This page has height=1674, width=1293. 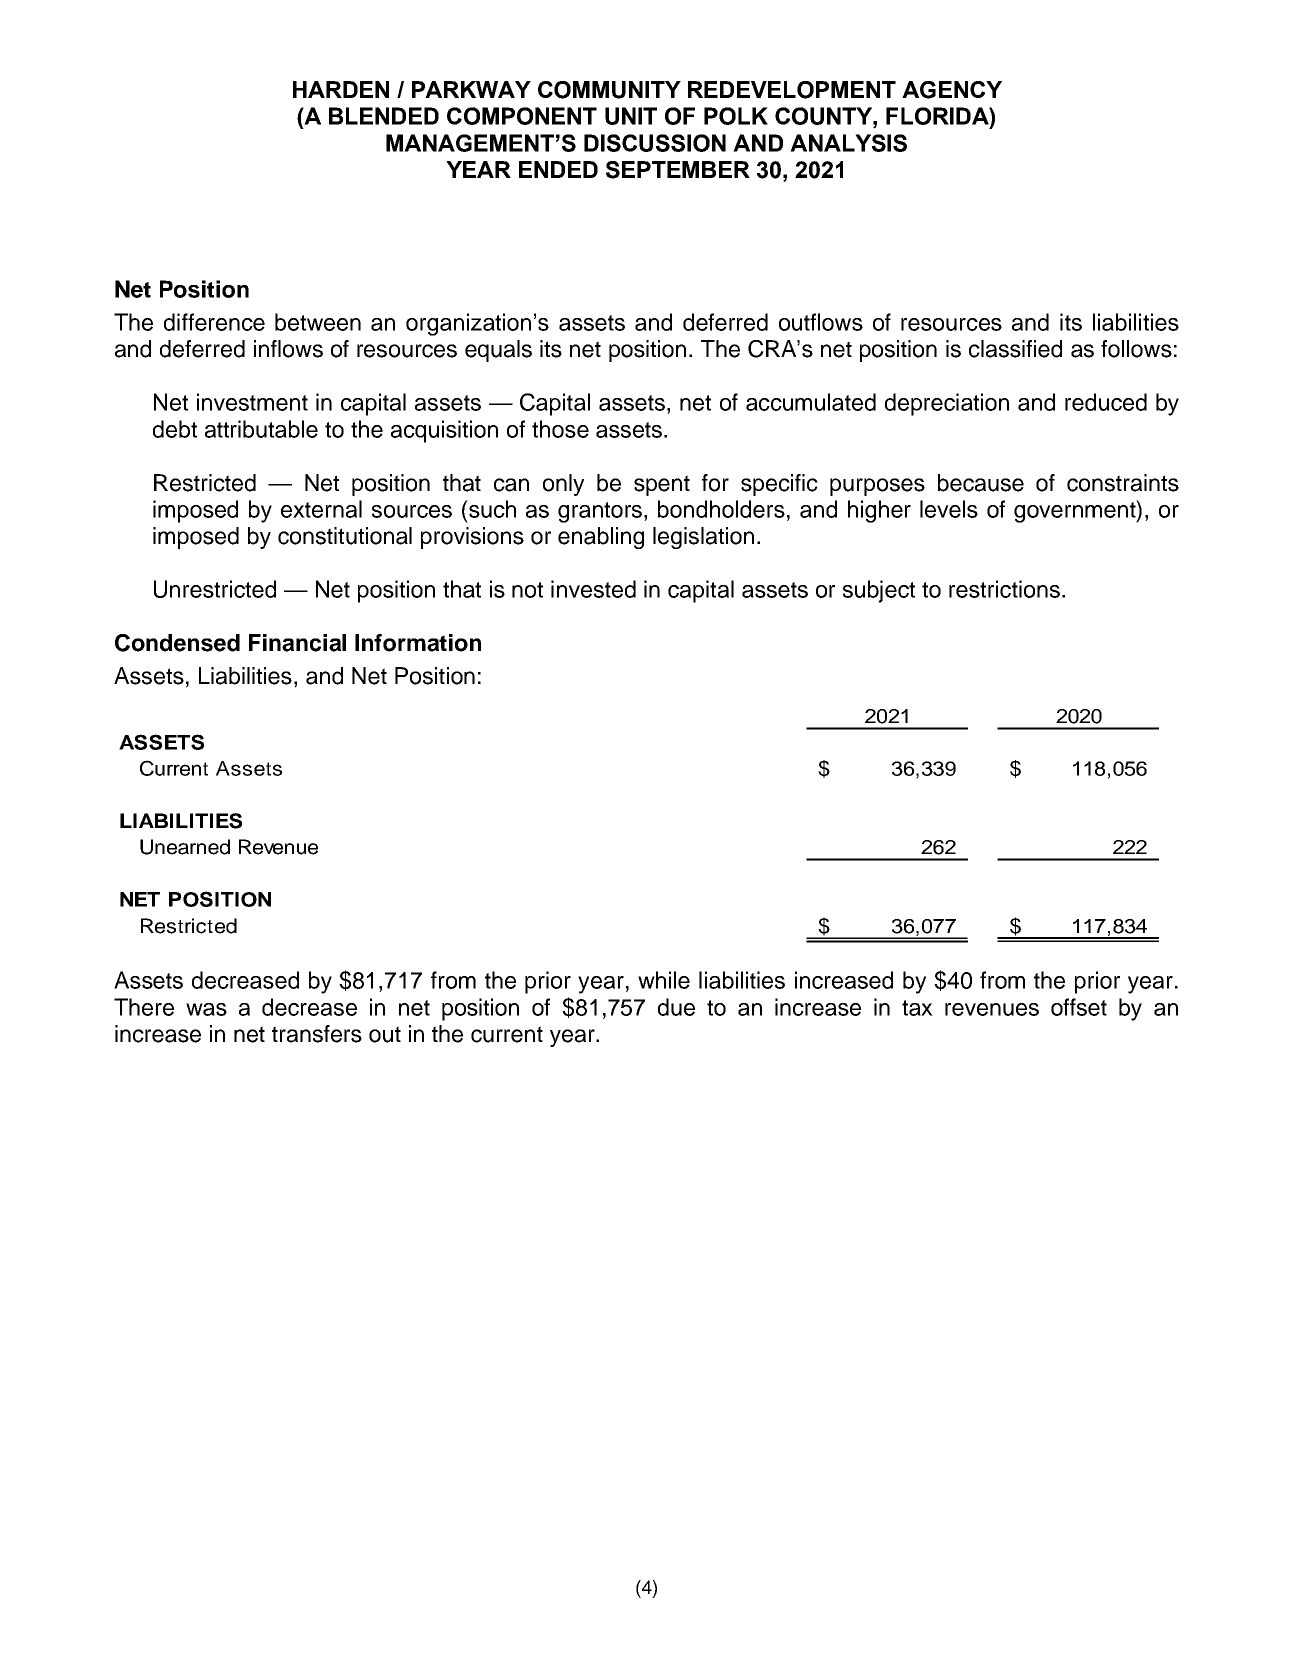 I want to click on HARDEN, so click(x=341, y=89).
